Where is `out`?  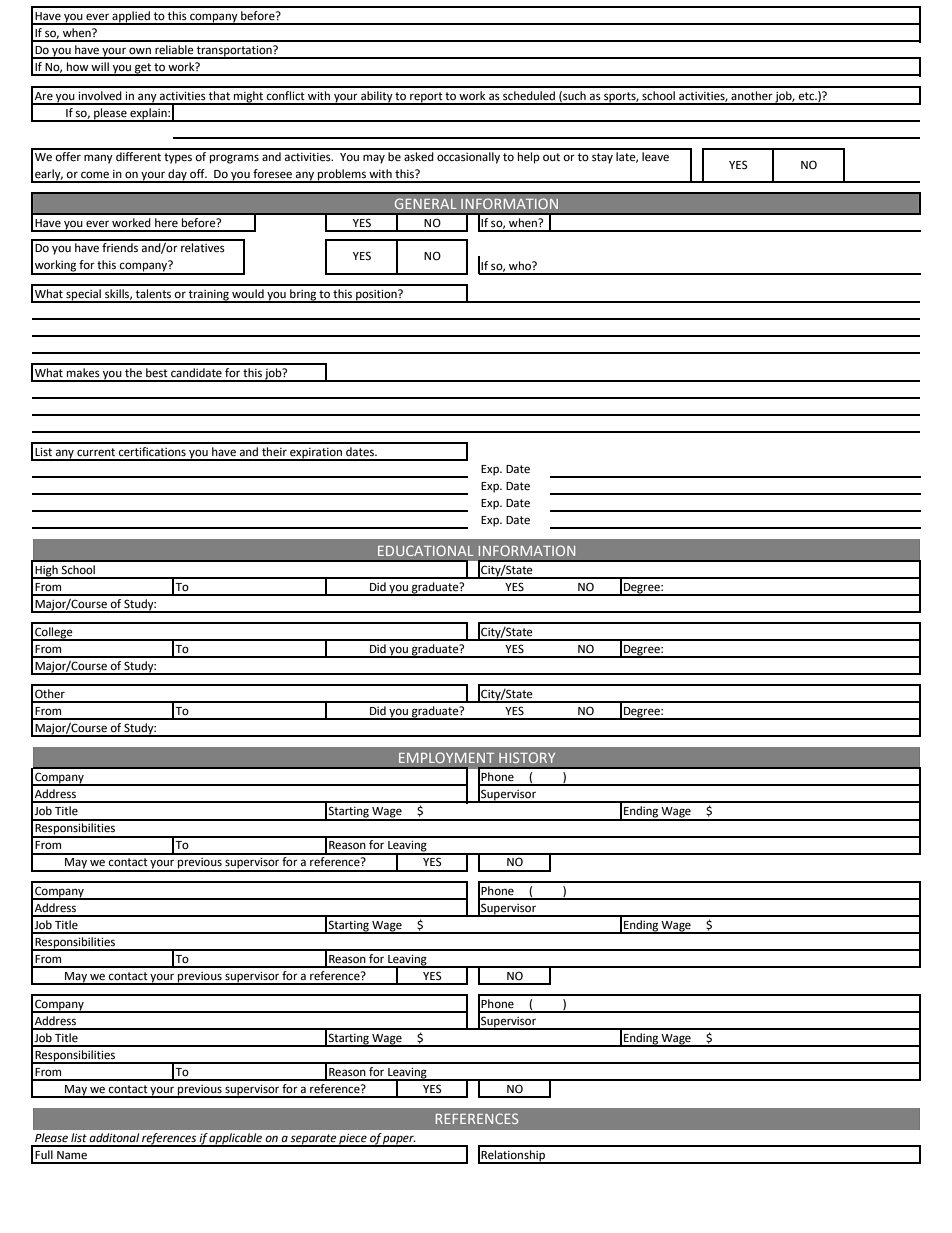 out is located at coordinates (551, 157).
